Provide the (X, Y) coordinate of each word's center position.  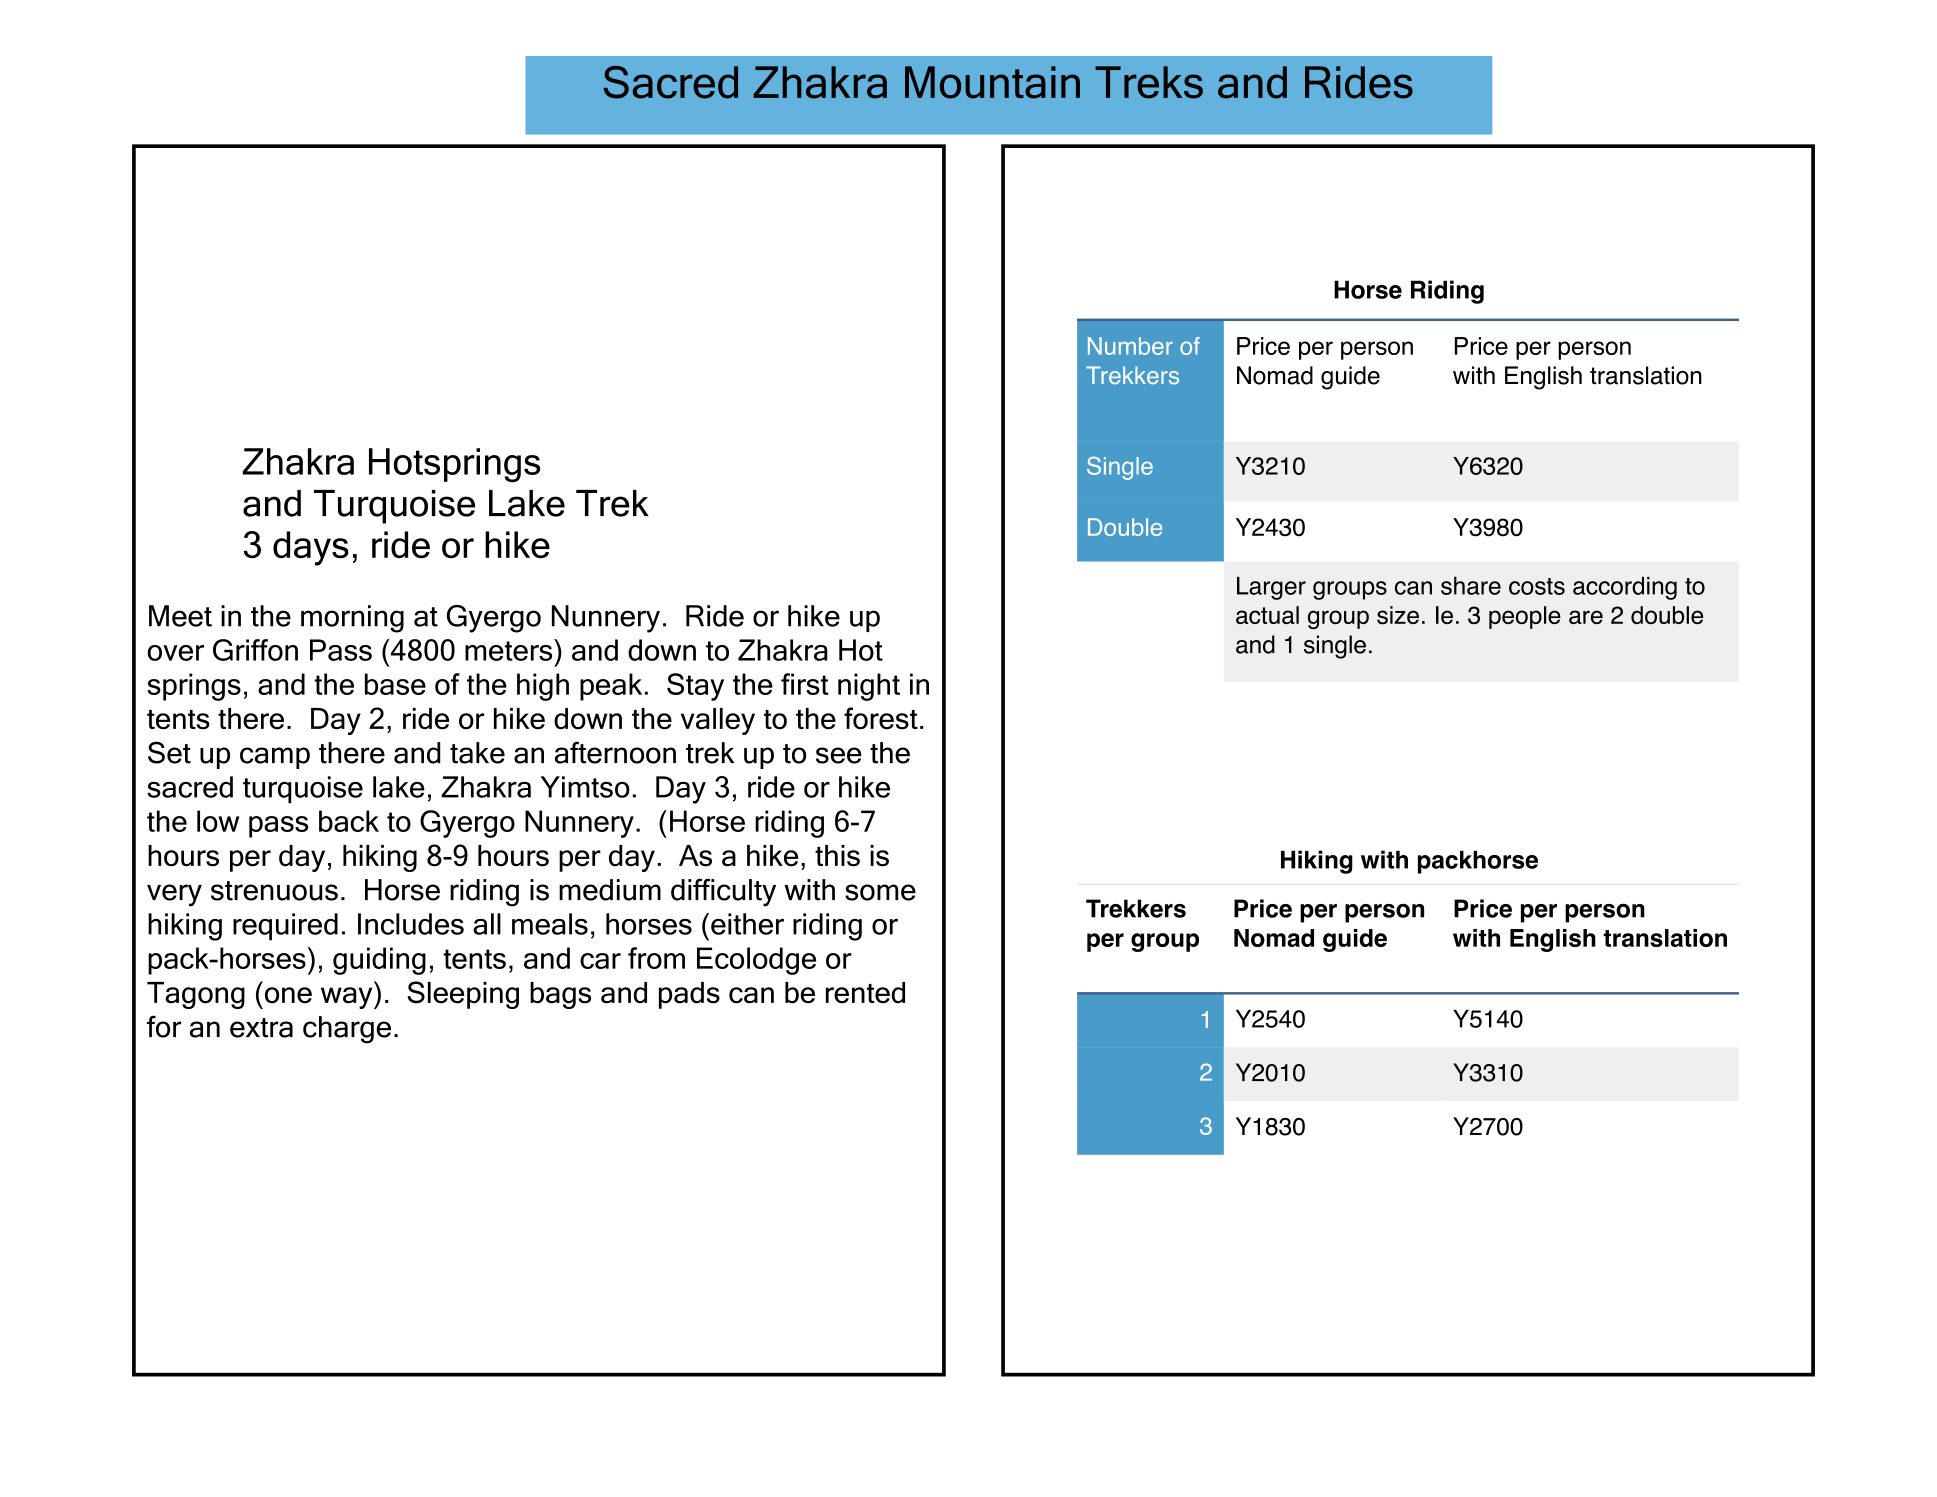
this (837, 856)
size (1398, 615)
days (311, 548)
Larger (1271, 588)
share (1471, 585)
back (349, 821)
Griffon (255, 650)
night (869, 687)
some (880, 892)
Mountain (992, 82)
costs (1537, 586)
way (348, 998)
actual (1267, 615)
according (1625, 588)
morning (352, 619)
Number (1130, 346)
